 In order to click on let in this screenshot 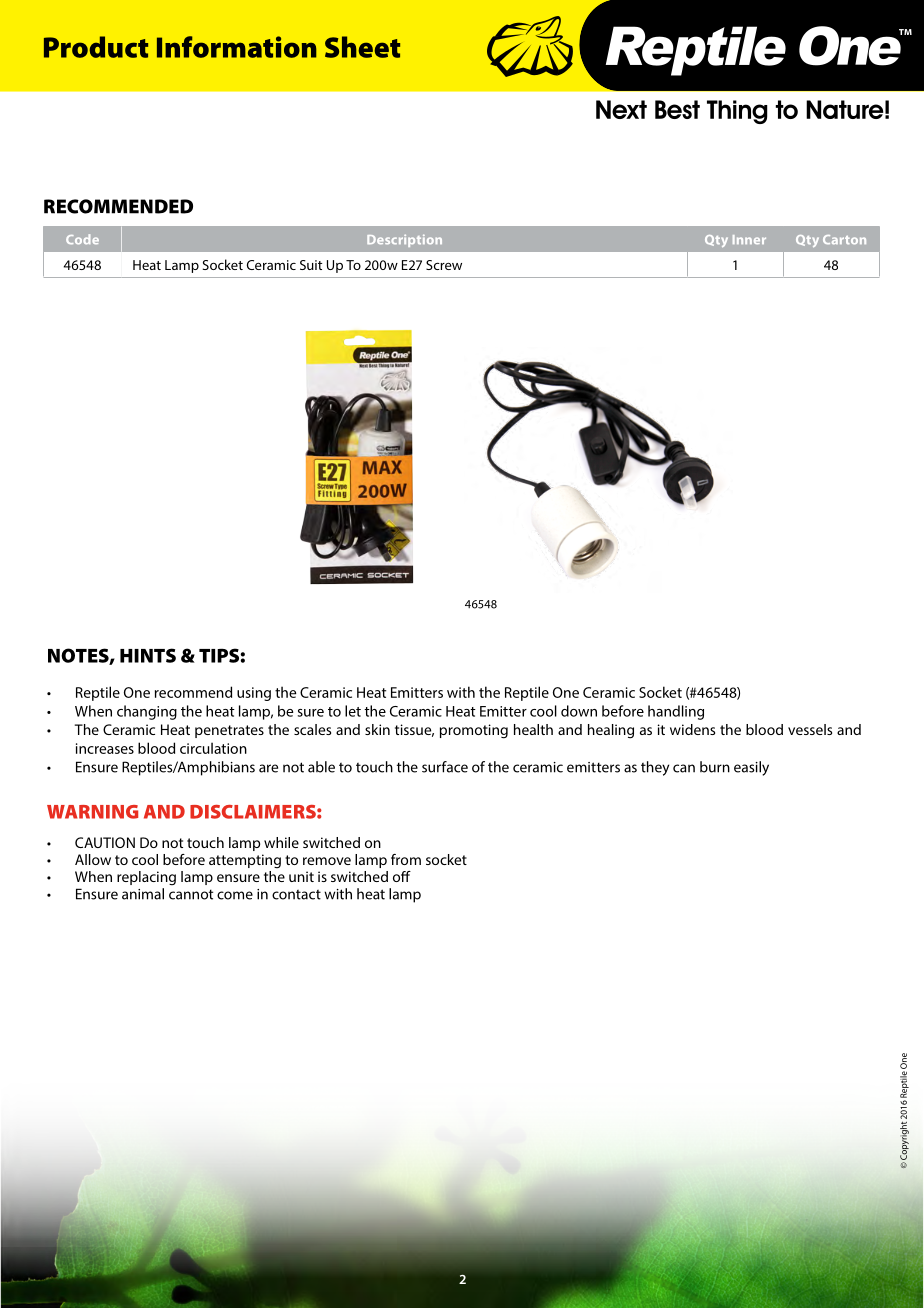, I will do `click(353, 711)`.
